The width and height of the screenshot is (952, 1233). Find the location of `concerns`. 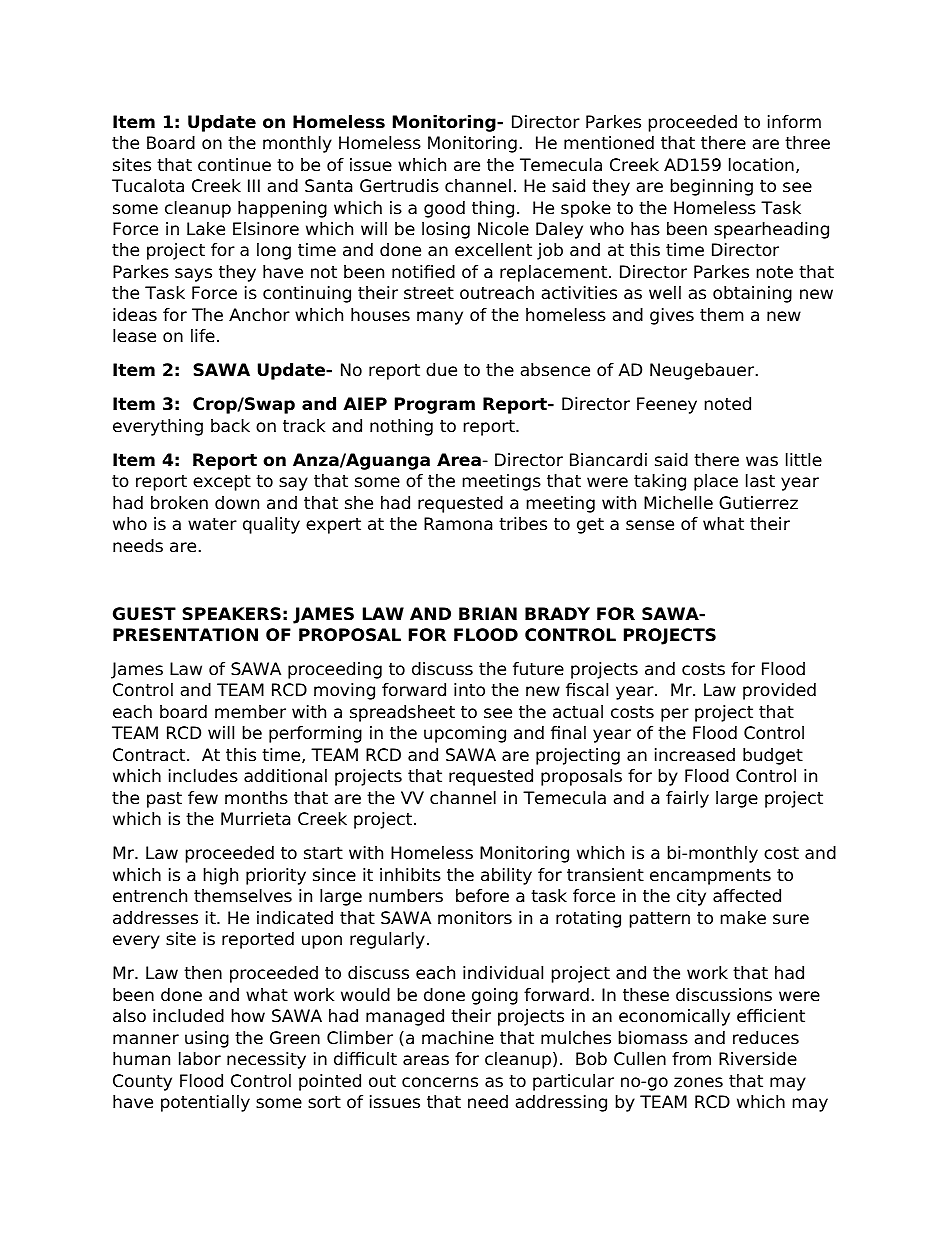

concerns is located at coordinates (440, 1082).
